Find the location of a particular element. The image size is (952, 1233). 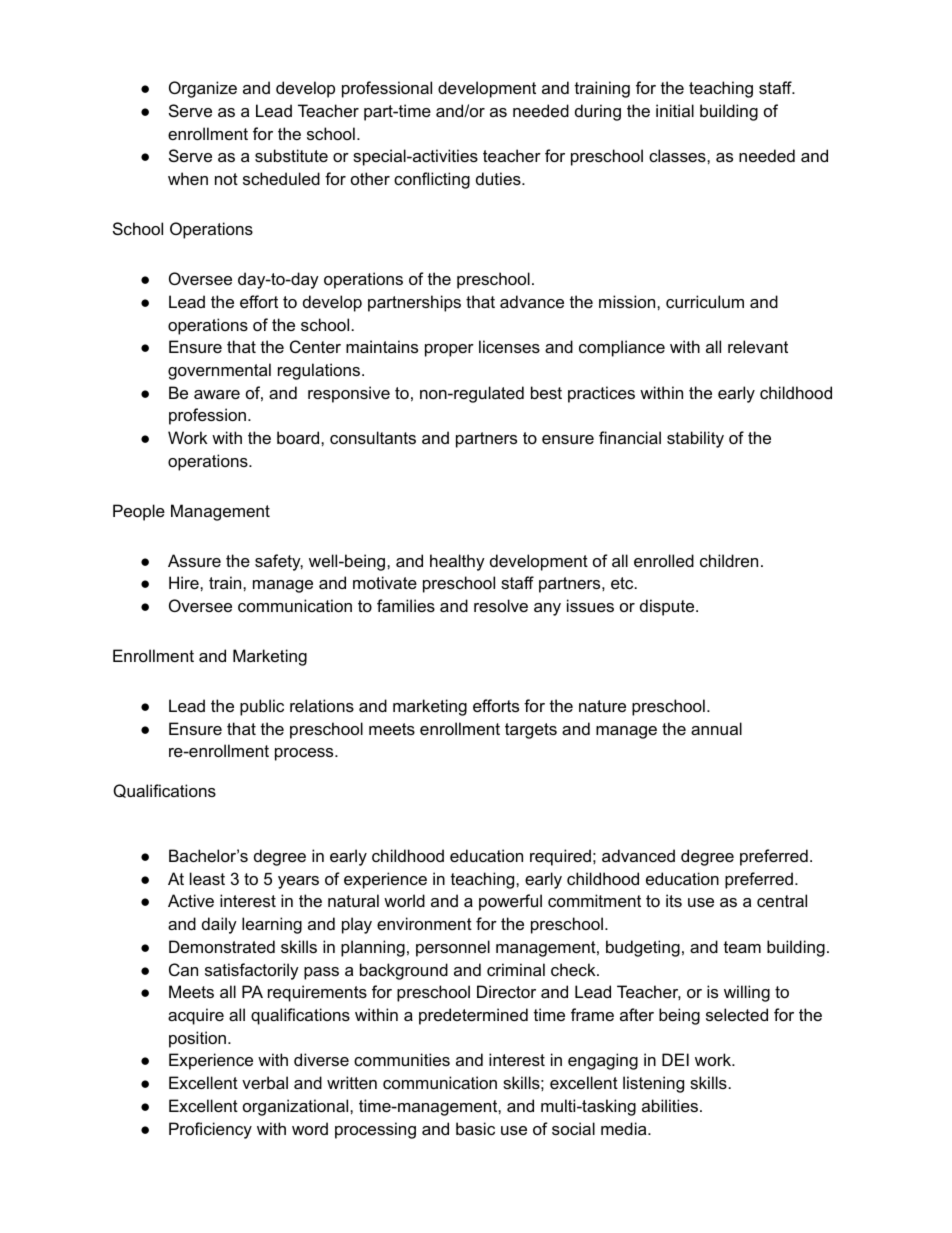

relevant is located at coordinates (758, 346).
